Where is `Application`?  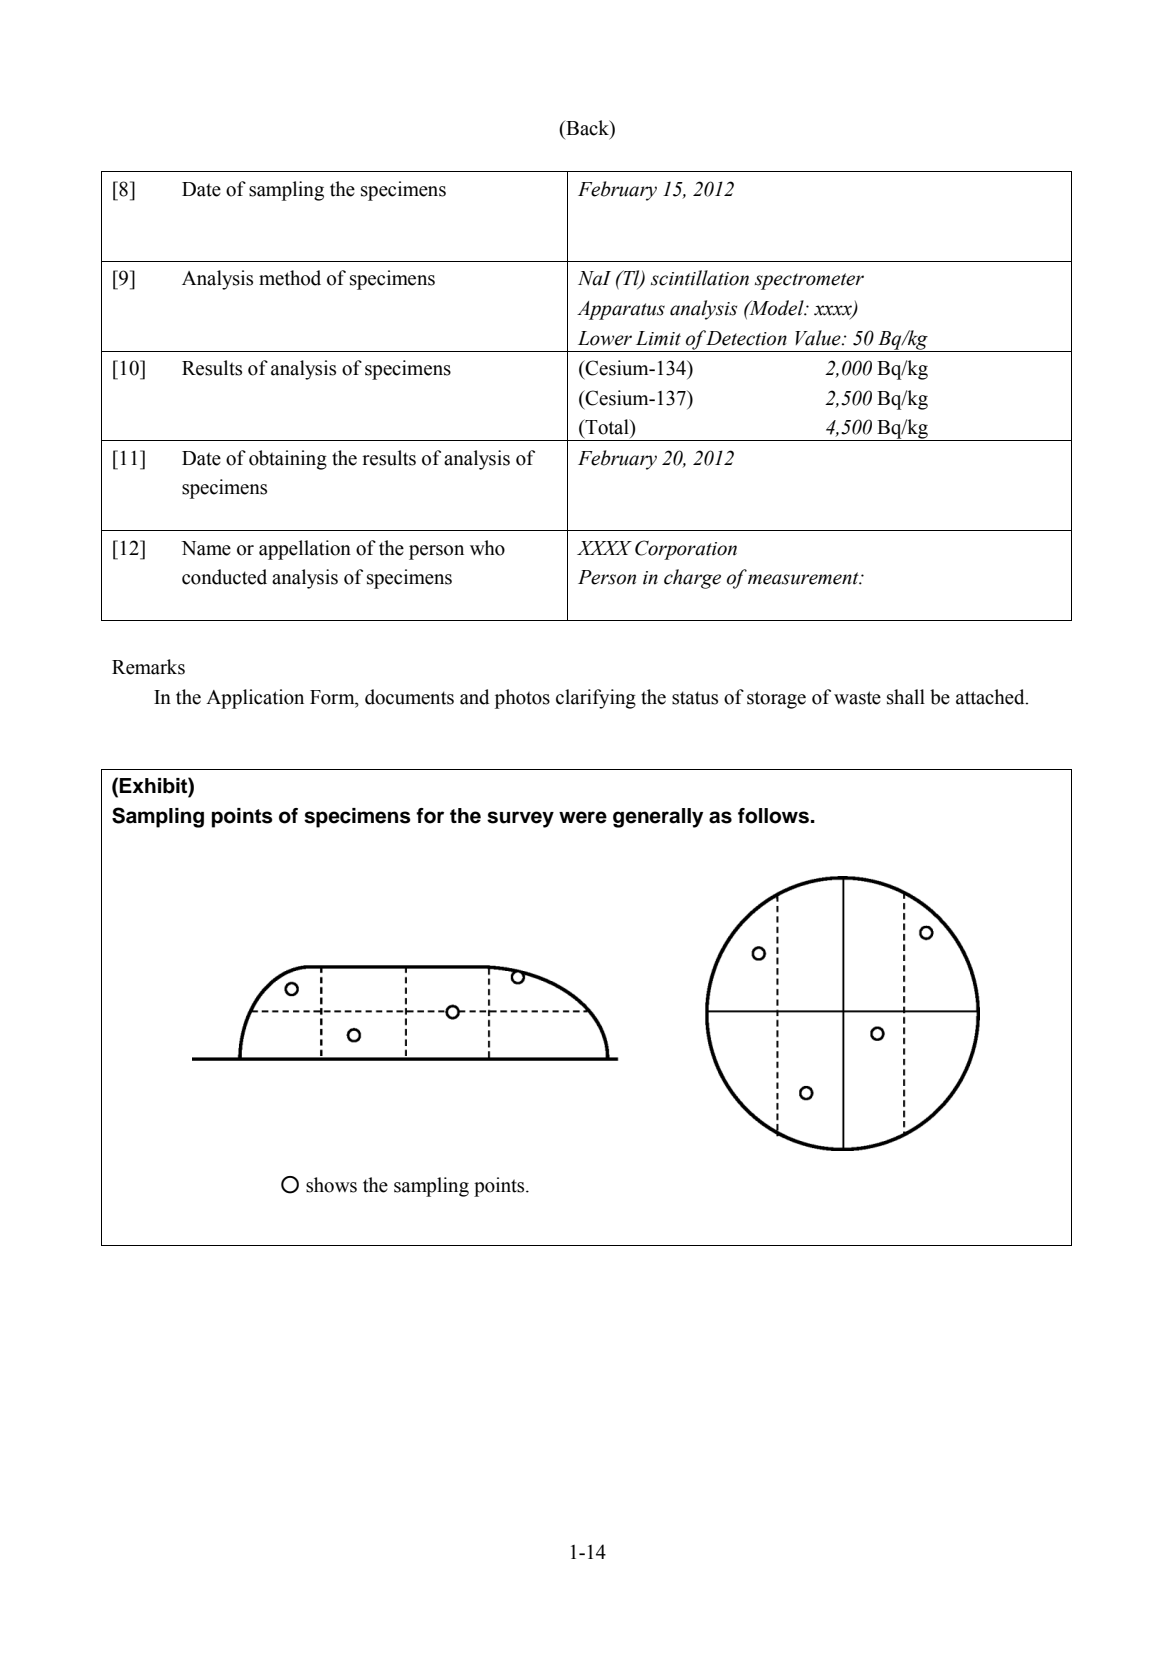
Application is located at coordinates (255, 699).
